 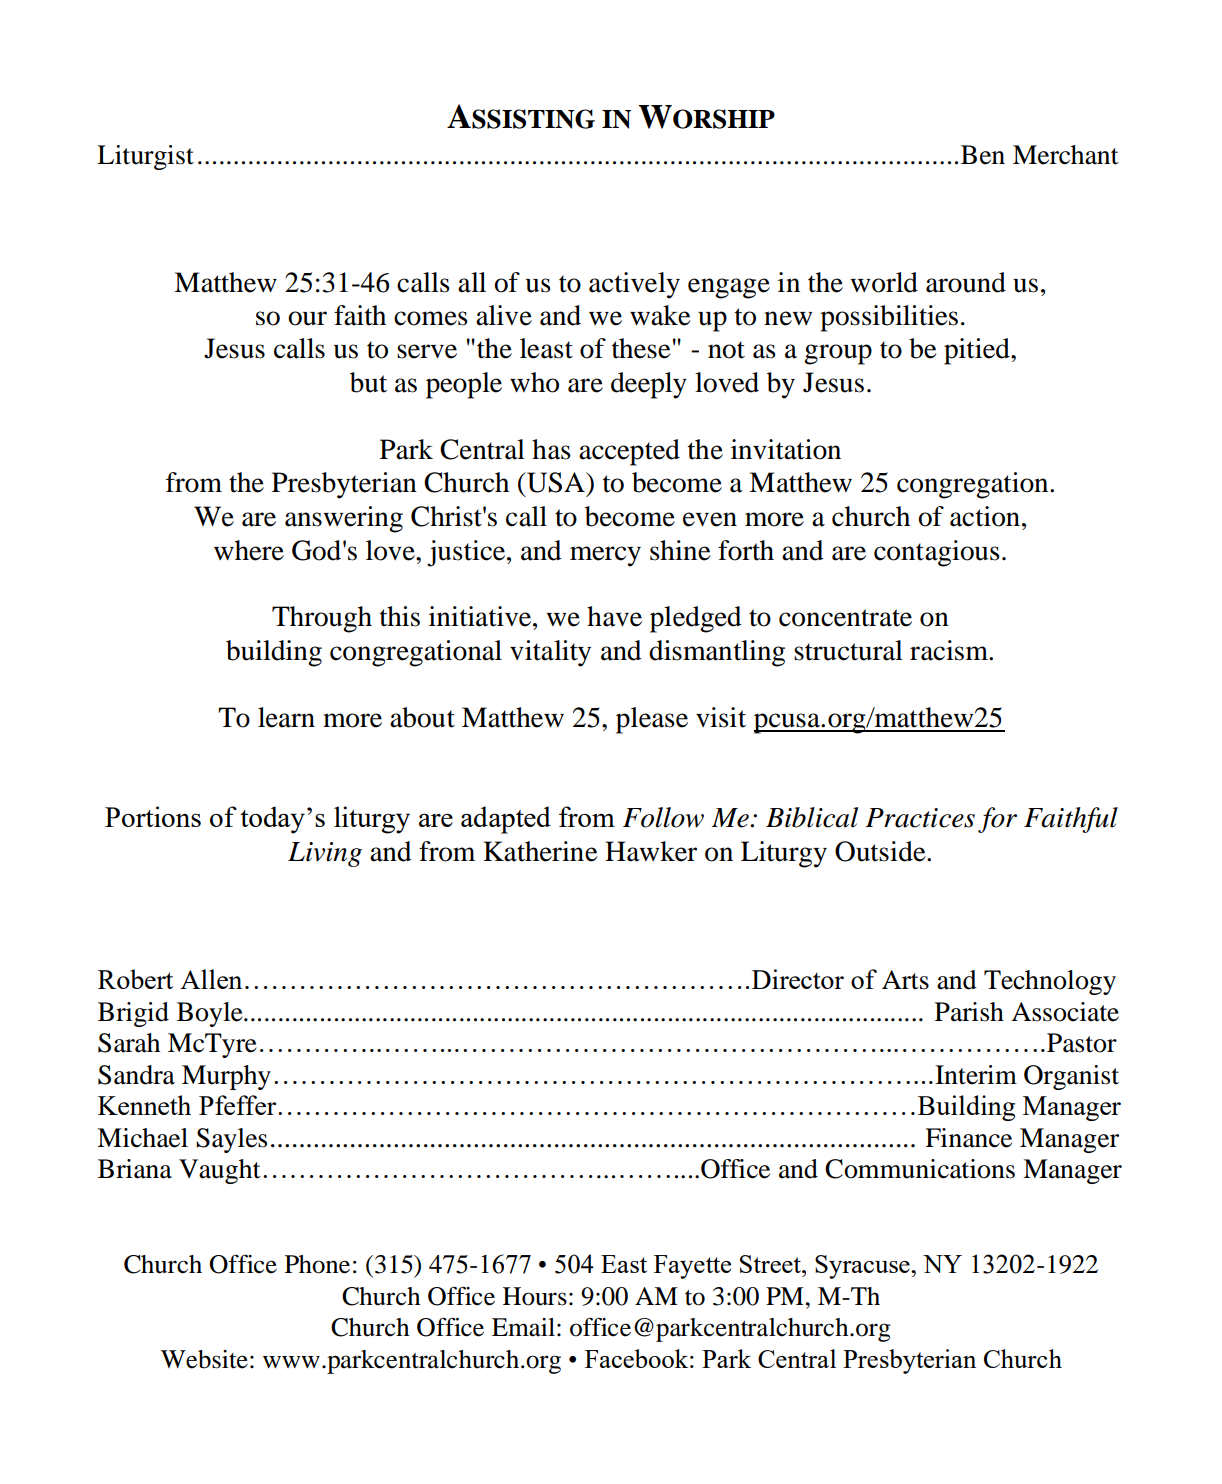 What do you see at coordinates (1066, 155) in the image?
I see `Merchant` at bounding box center [1066, 155].
